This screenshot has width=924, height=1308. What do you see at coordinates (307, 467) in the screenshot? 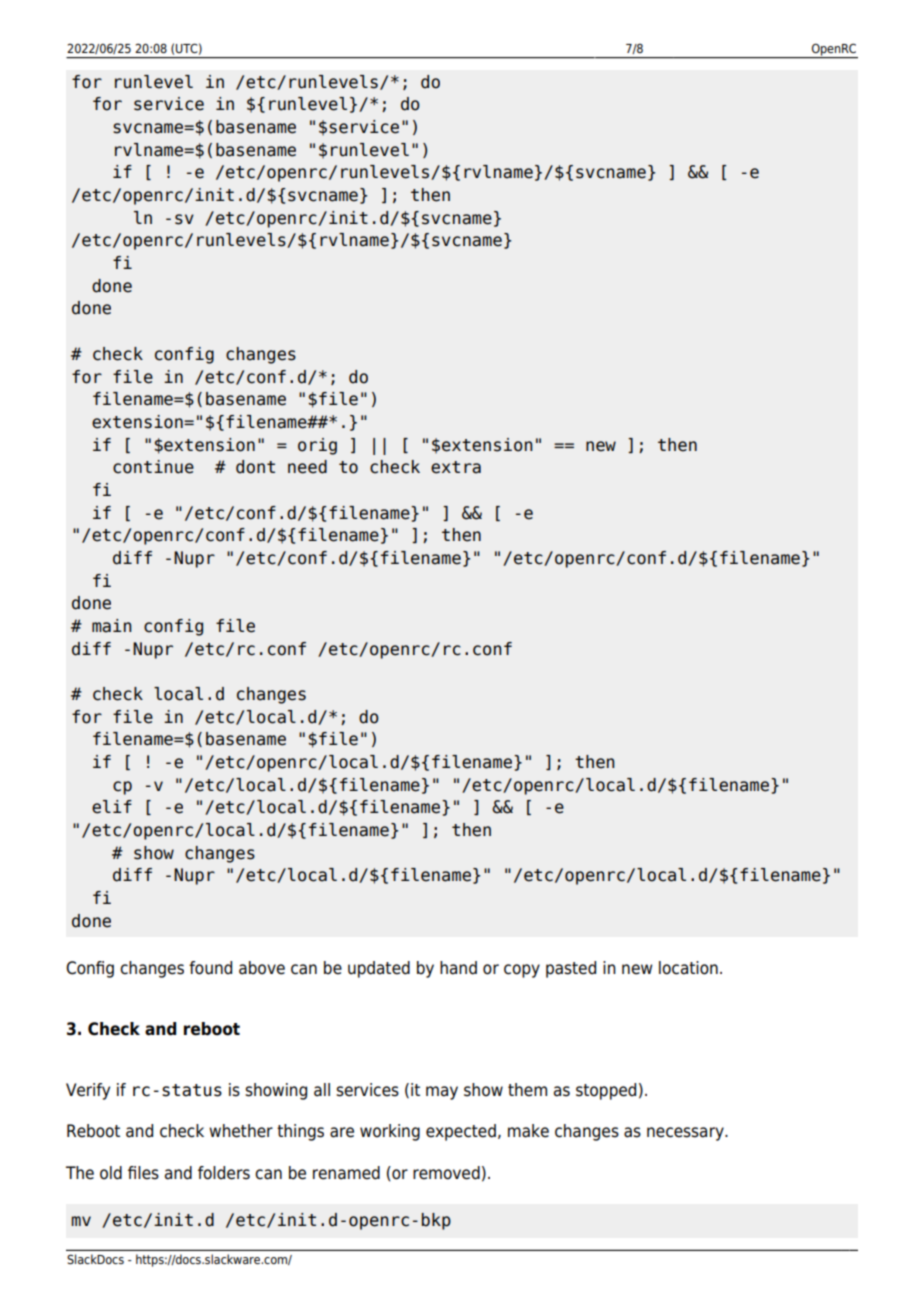
I see `need` at bounding box center [307, 467].
